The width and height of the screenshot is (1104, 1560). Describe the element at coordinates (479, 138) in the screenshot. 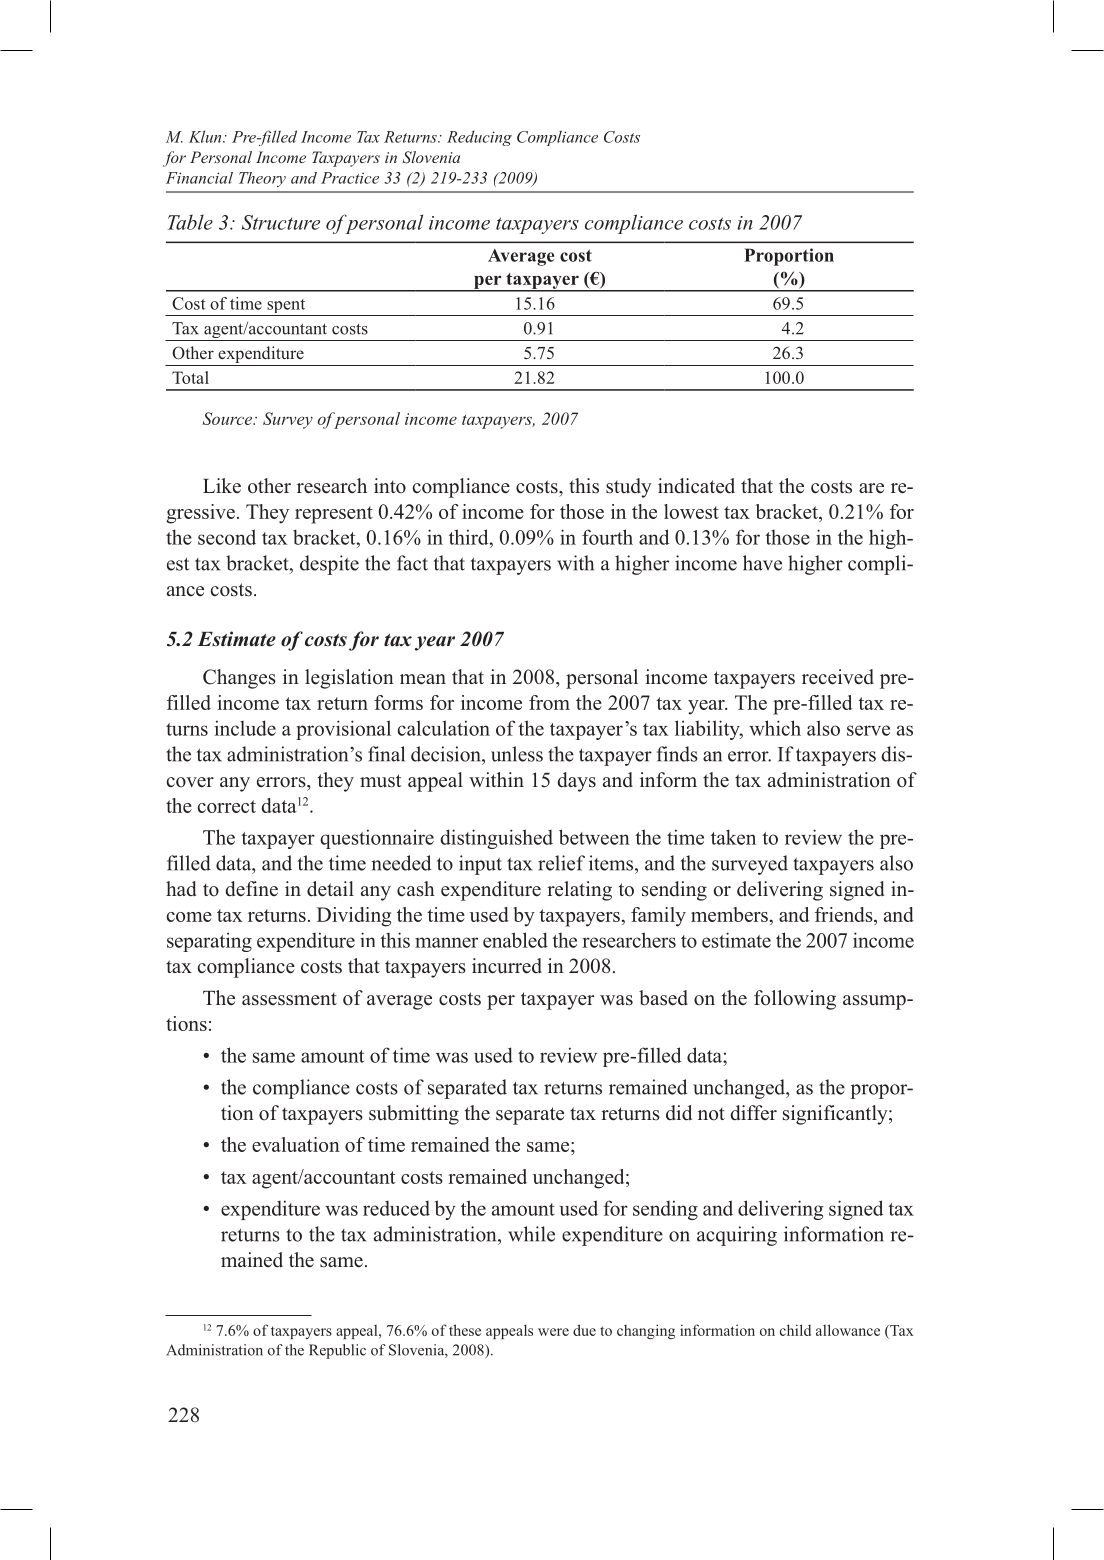

I see `Reducing` at that location.
